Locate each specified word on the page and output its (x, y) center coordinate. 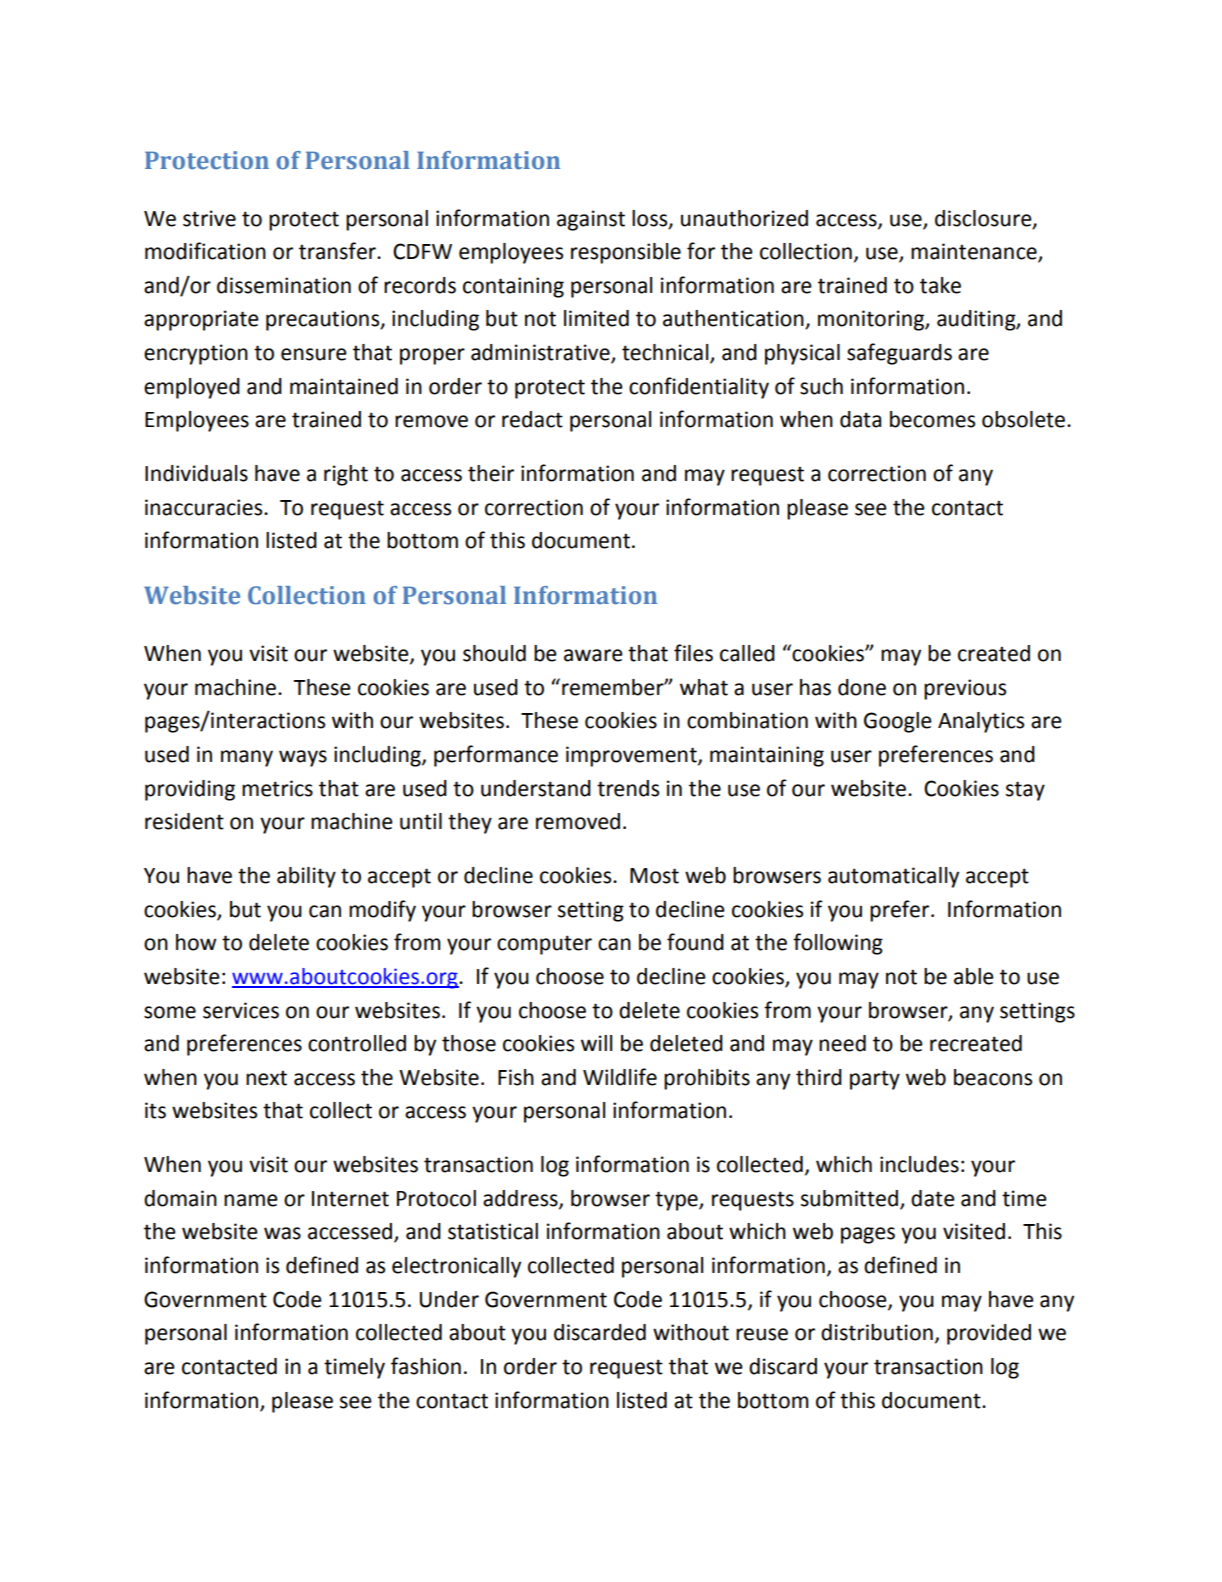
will (596, 1043)
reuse (762, 1334)
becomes (932, 419)
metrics (277, 788)
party (875, 1080)
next (266, 1078)
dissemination (284, 285)
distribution (877, 1332)
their (491, 473)
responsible (626, 253)
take (940, 285)
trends (628, 788)
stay (1025, 791)
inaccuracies (205, 507)
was (282, 1233)
